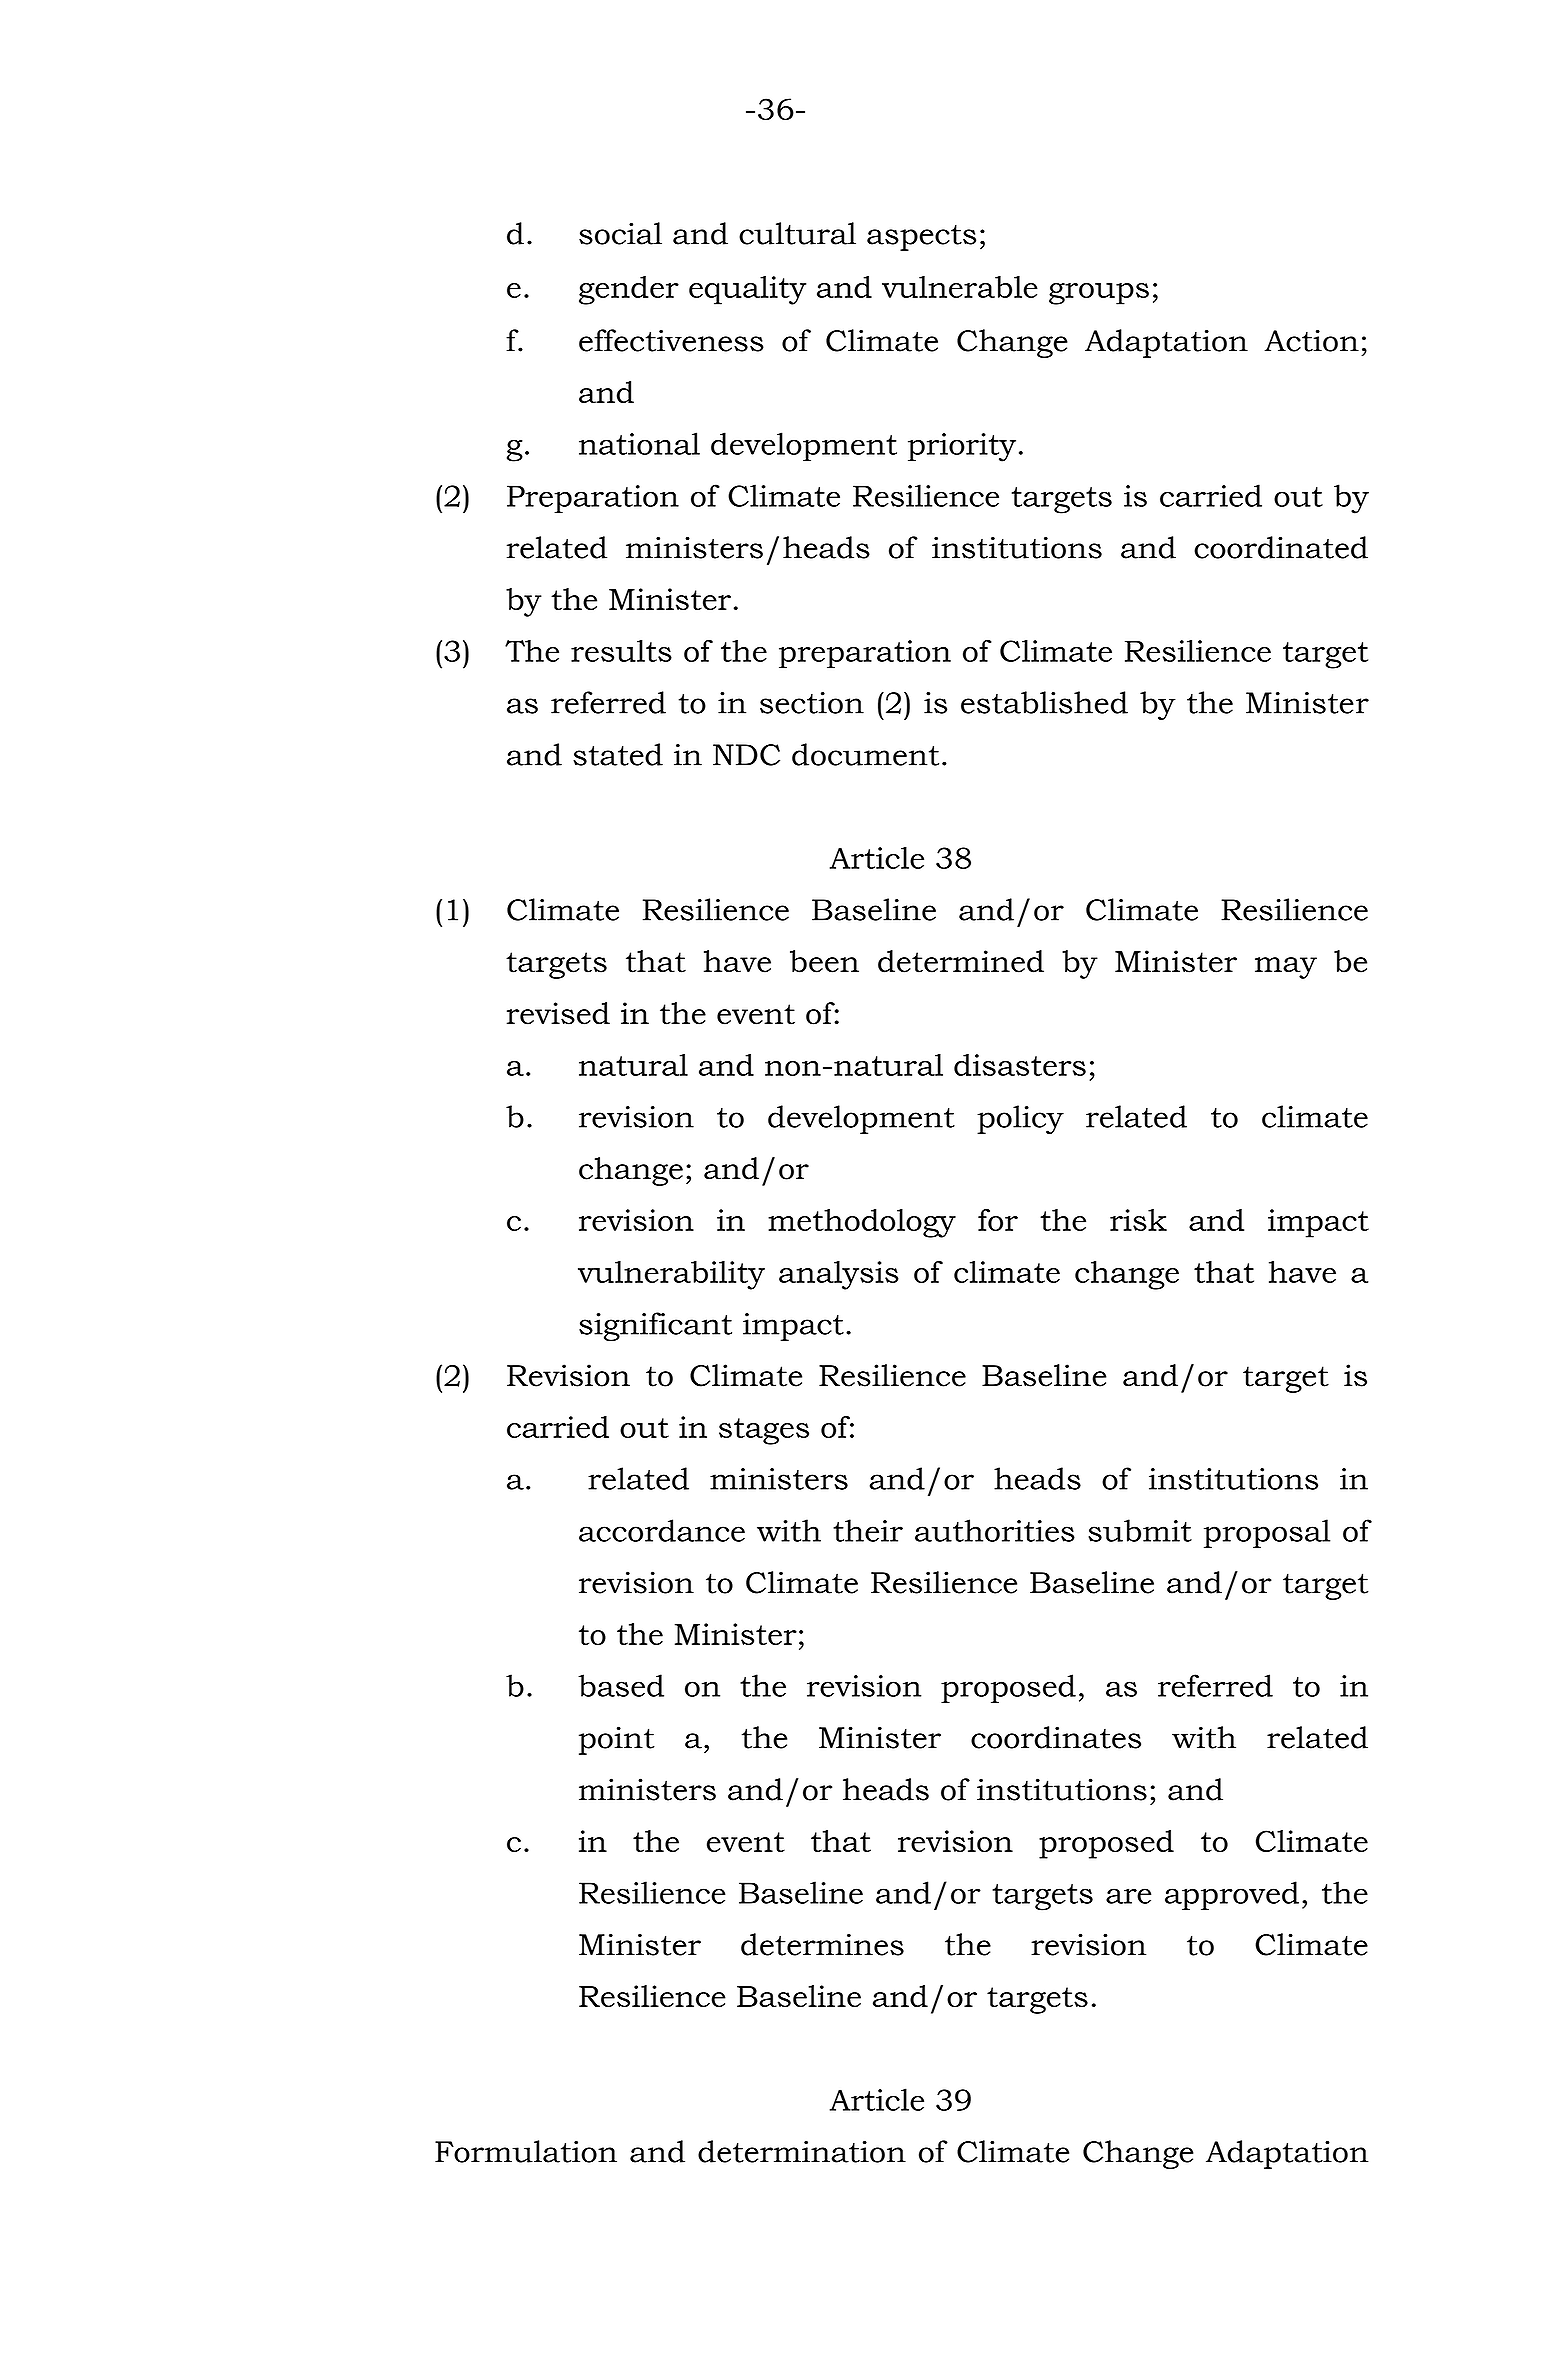 The width and height of the image is (1551, 2371). I want to click on methodology, so click(862, 1223).
